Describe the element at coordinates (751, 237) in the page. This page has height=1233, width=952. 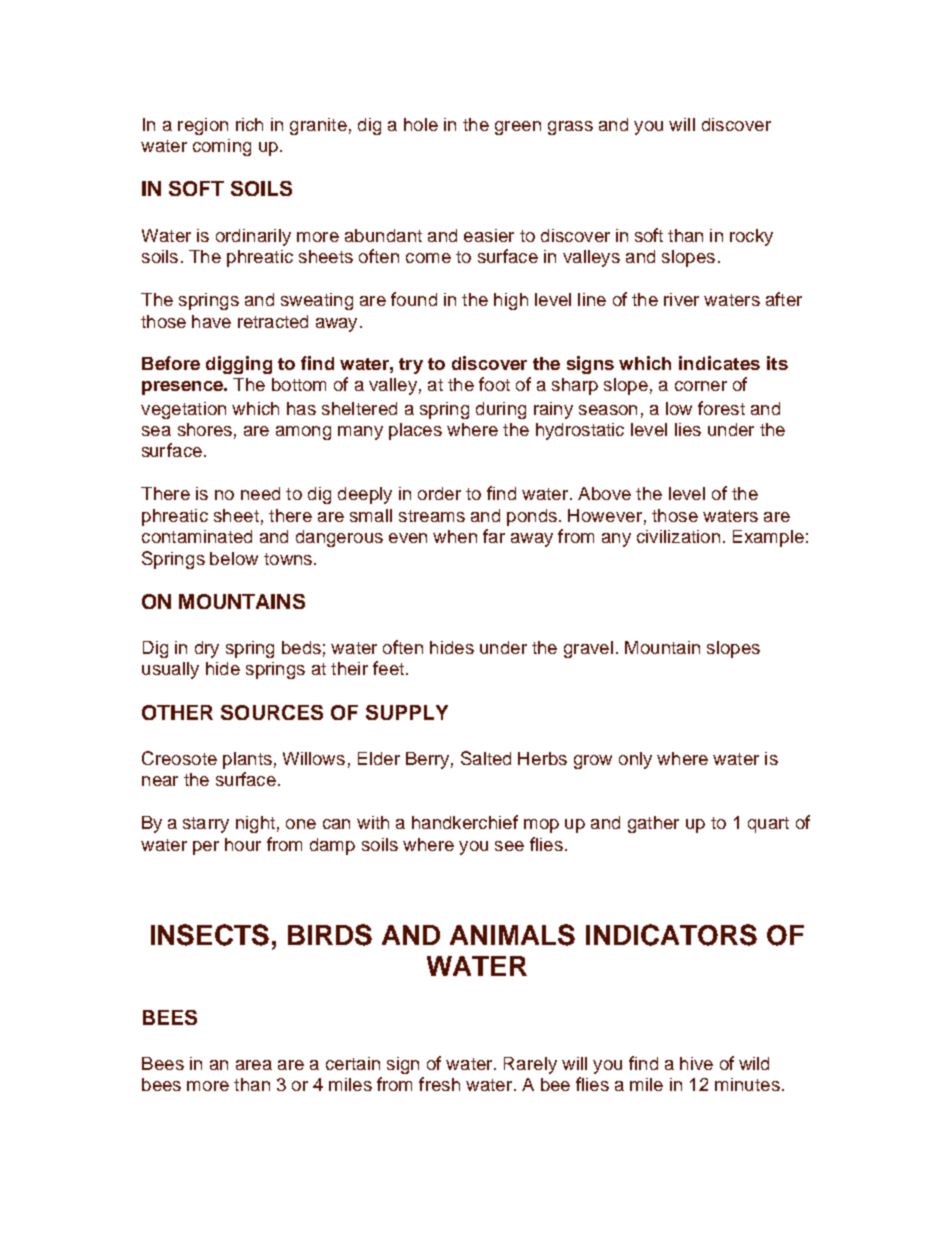
I see `rocky` at that location.
